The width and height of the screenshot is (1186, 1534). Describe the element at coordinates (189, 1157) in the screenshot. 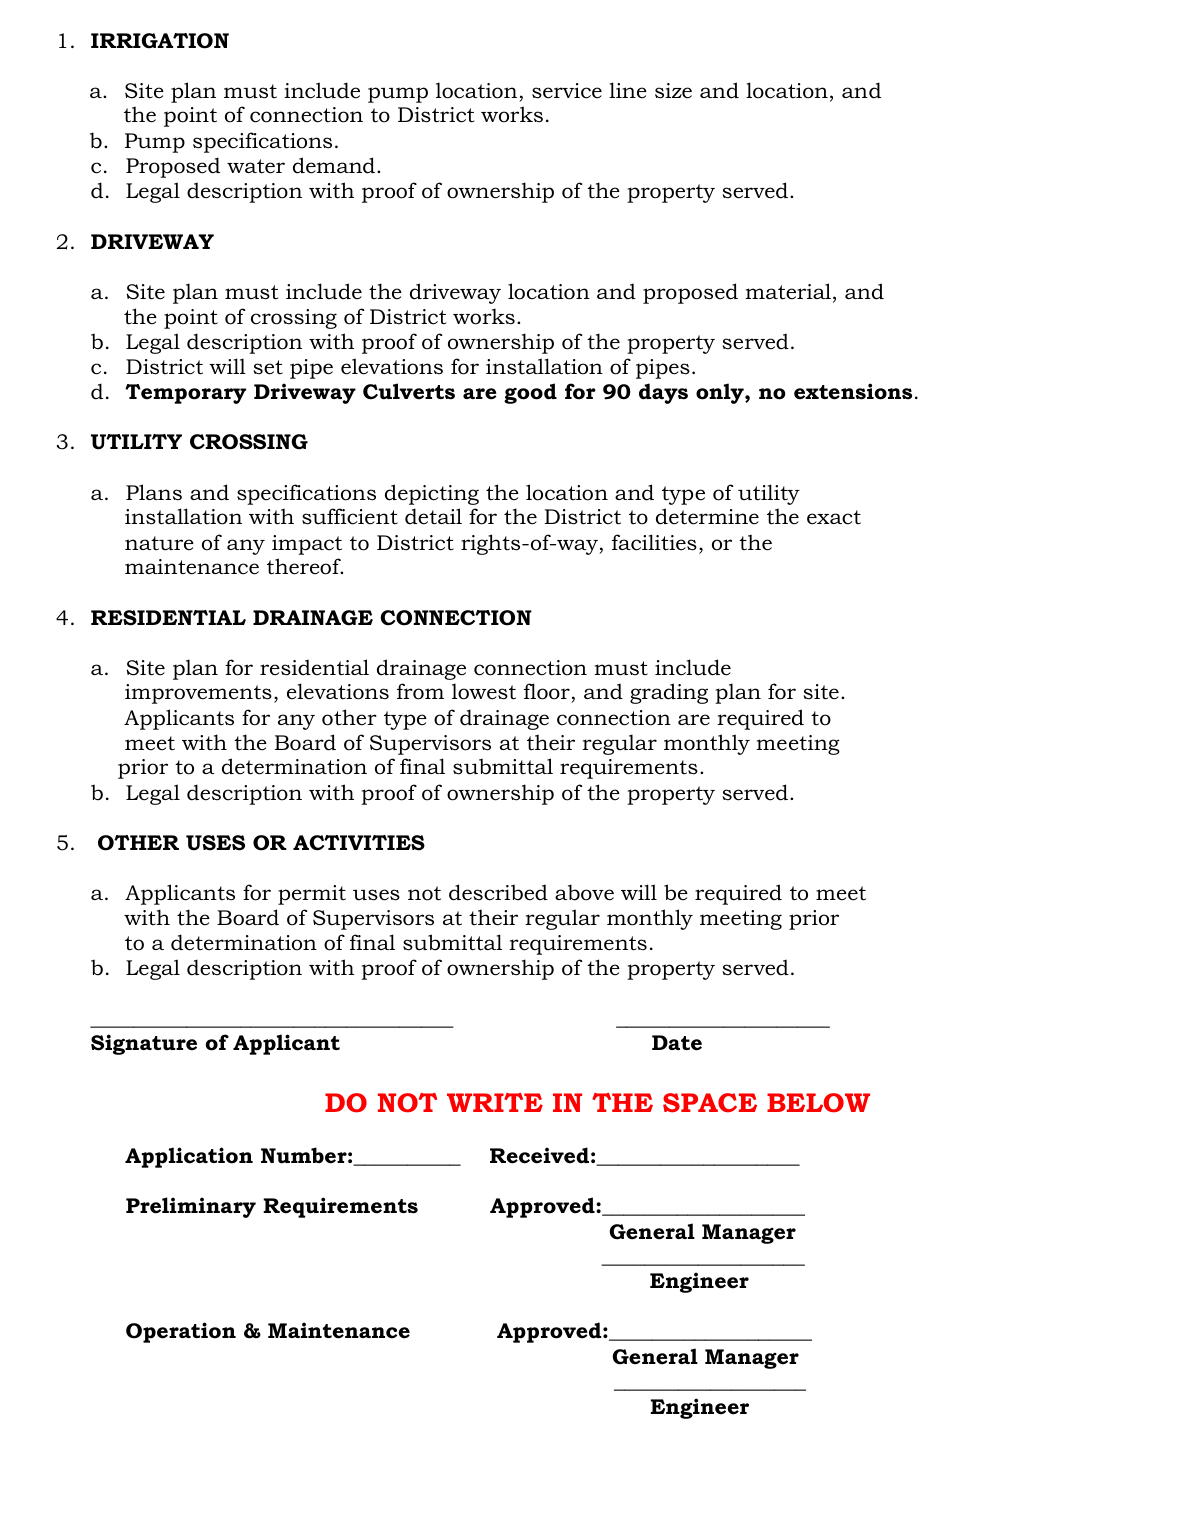

I see `Application` at that location.
